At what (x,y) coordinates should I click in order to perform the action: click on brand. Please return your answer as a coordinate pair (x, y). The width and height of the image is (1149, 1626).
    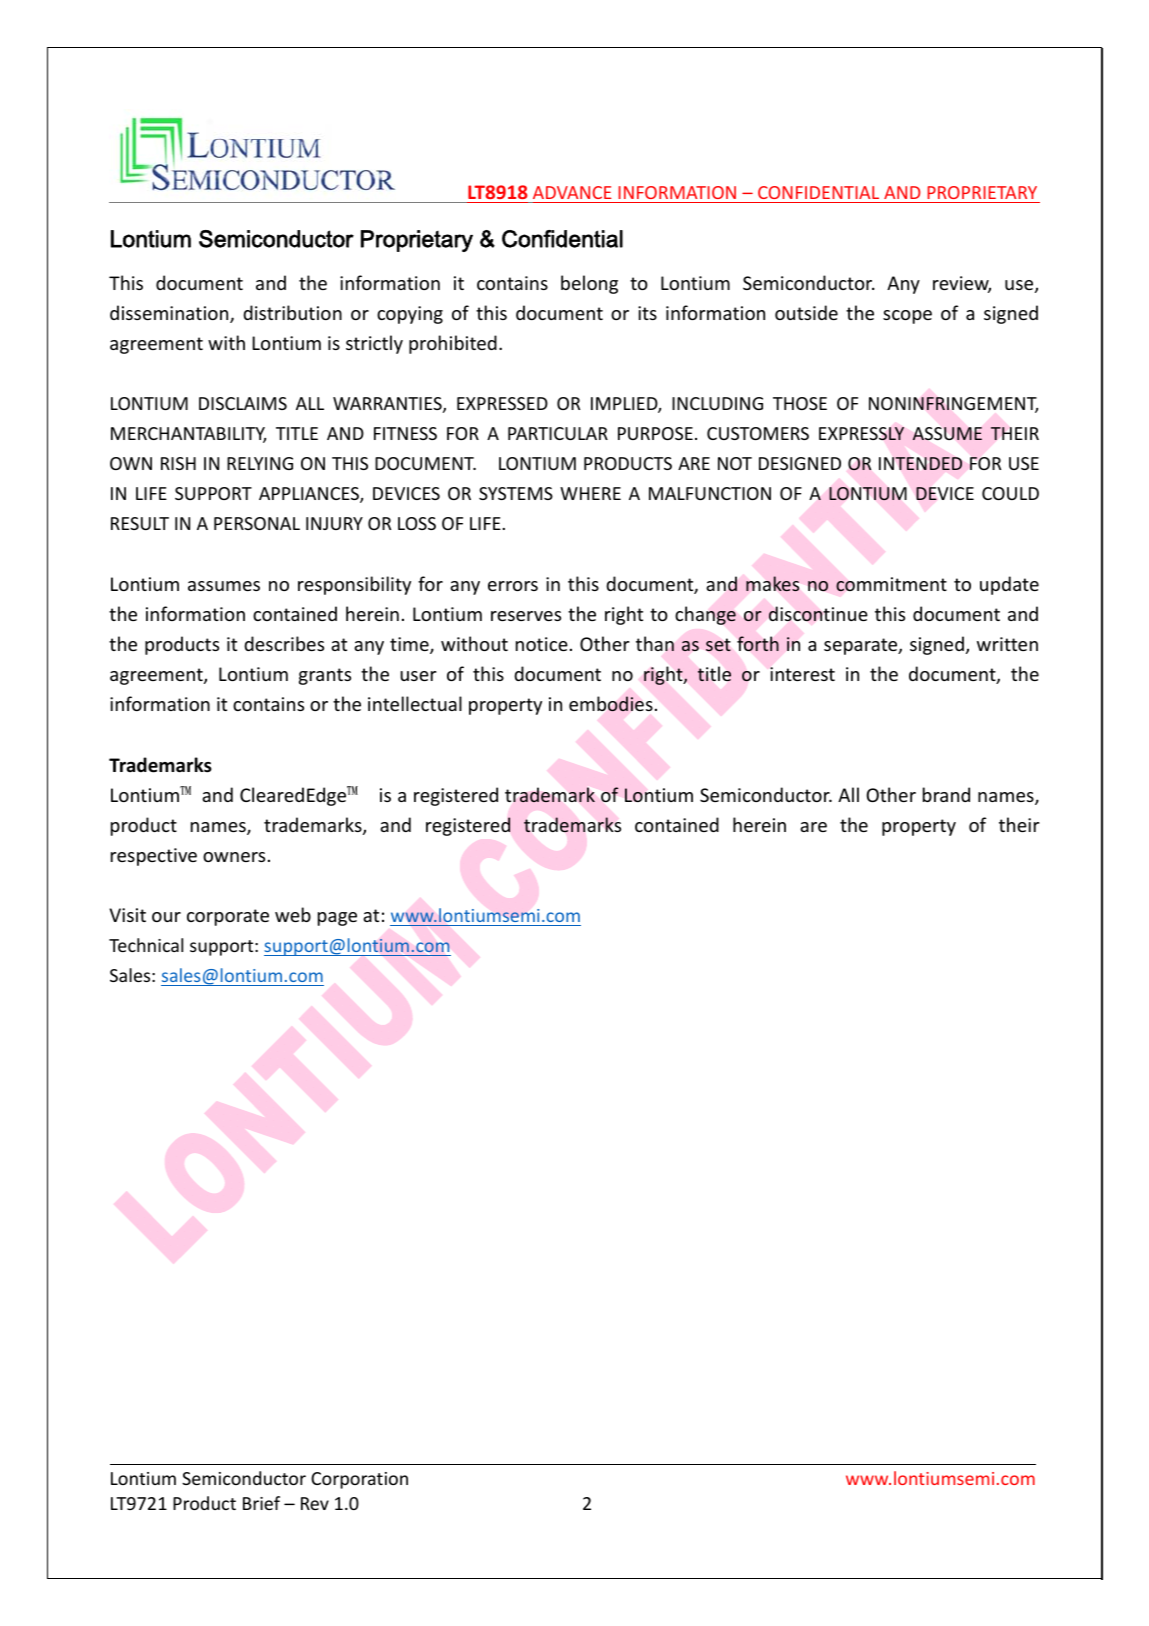
    Looking at the image, I should click on (946, 794).
